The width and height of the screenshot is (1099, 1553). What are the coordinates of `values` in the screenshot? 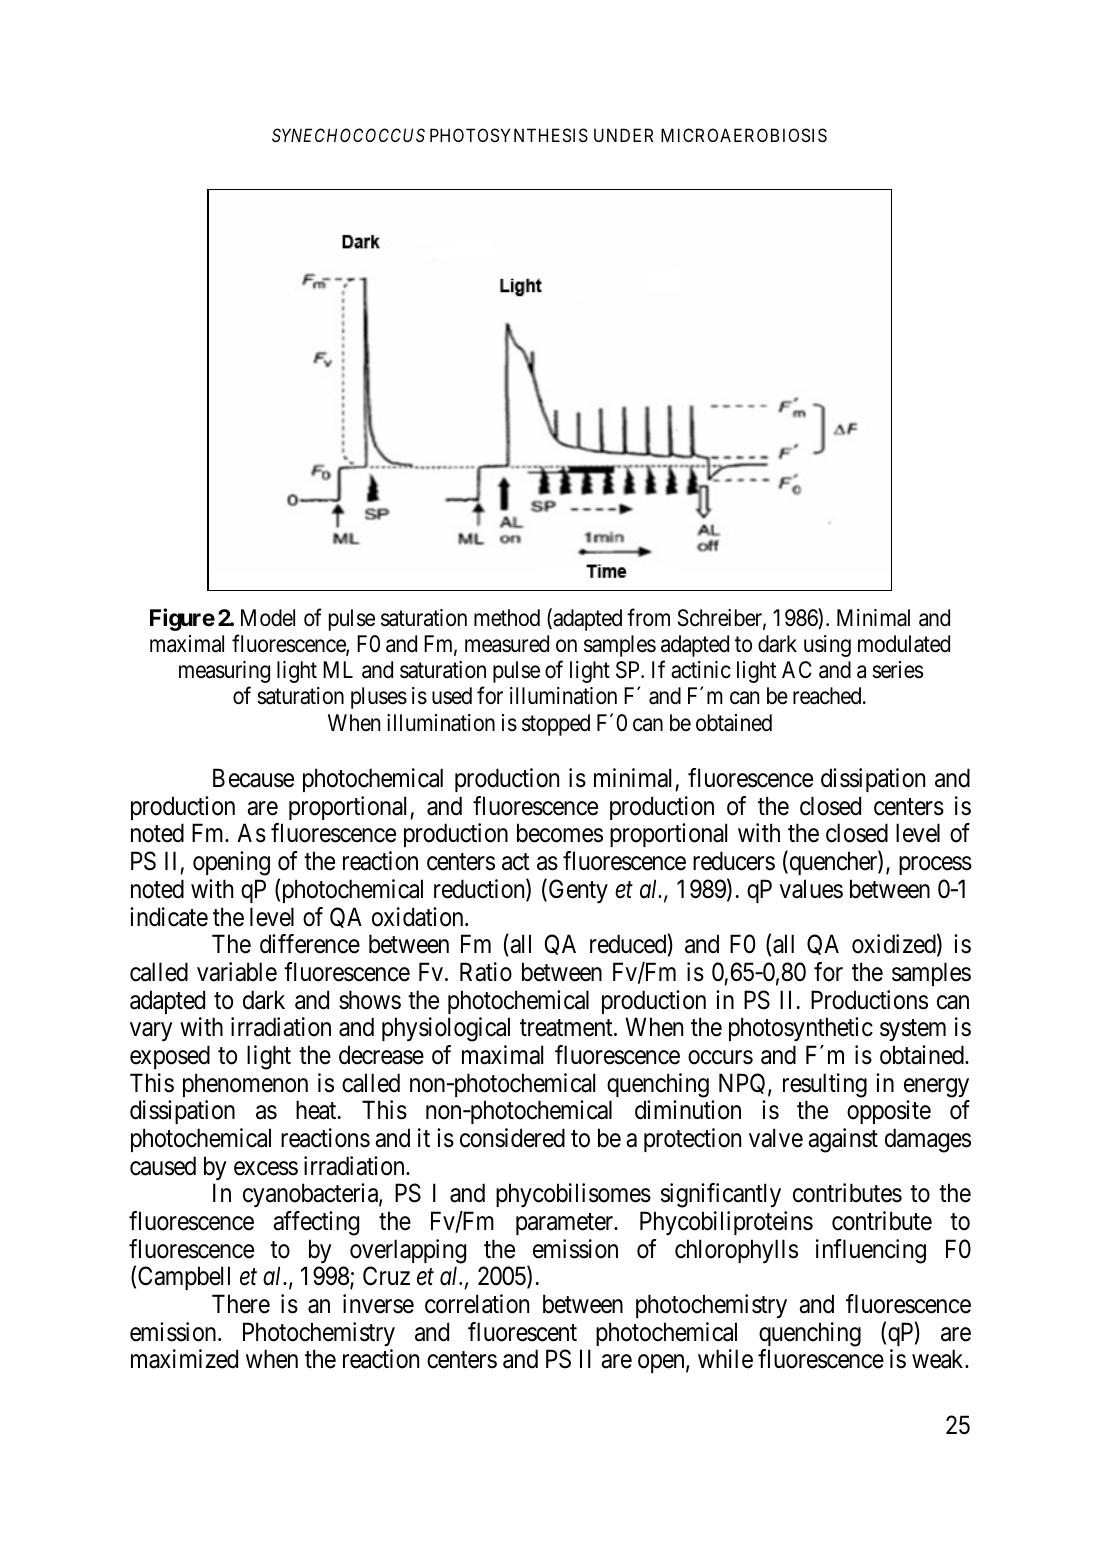 It's located at (811, 889).
